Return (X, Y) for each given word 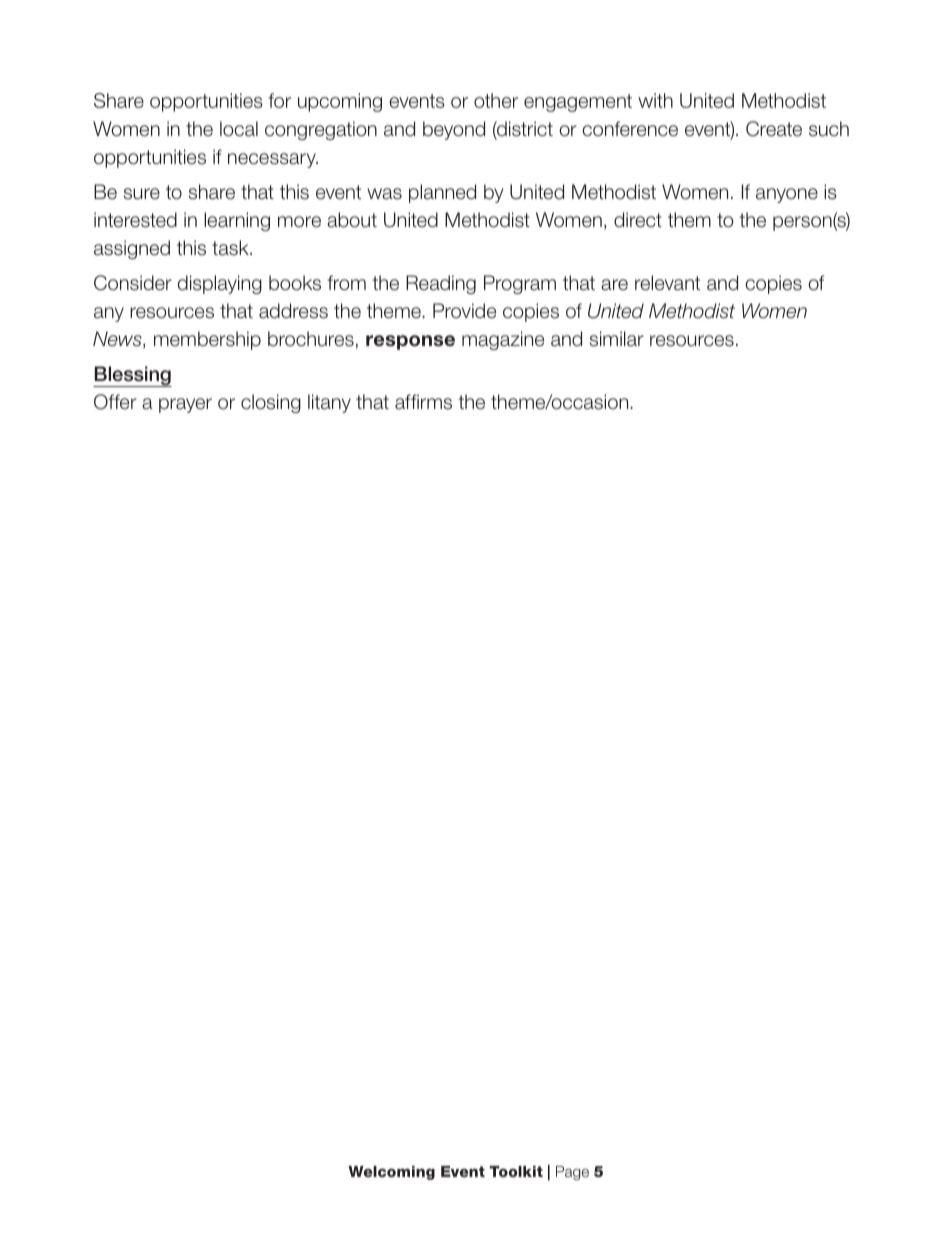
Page (572, 1173)
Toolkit (516, 1171)
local (239, 129)
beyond (454, 130)
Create (774, 129)
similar (617, 339)
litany (329, 403)
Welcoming (391, 1173)
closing (271, 403)
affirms (423, 402)
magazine (503, 340)
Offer (115, 402)
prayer (185, 405)
